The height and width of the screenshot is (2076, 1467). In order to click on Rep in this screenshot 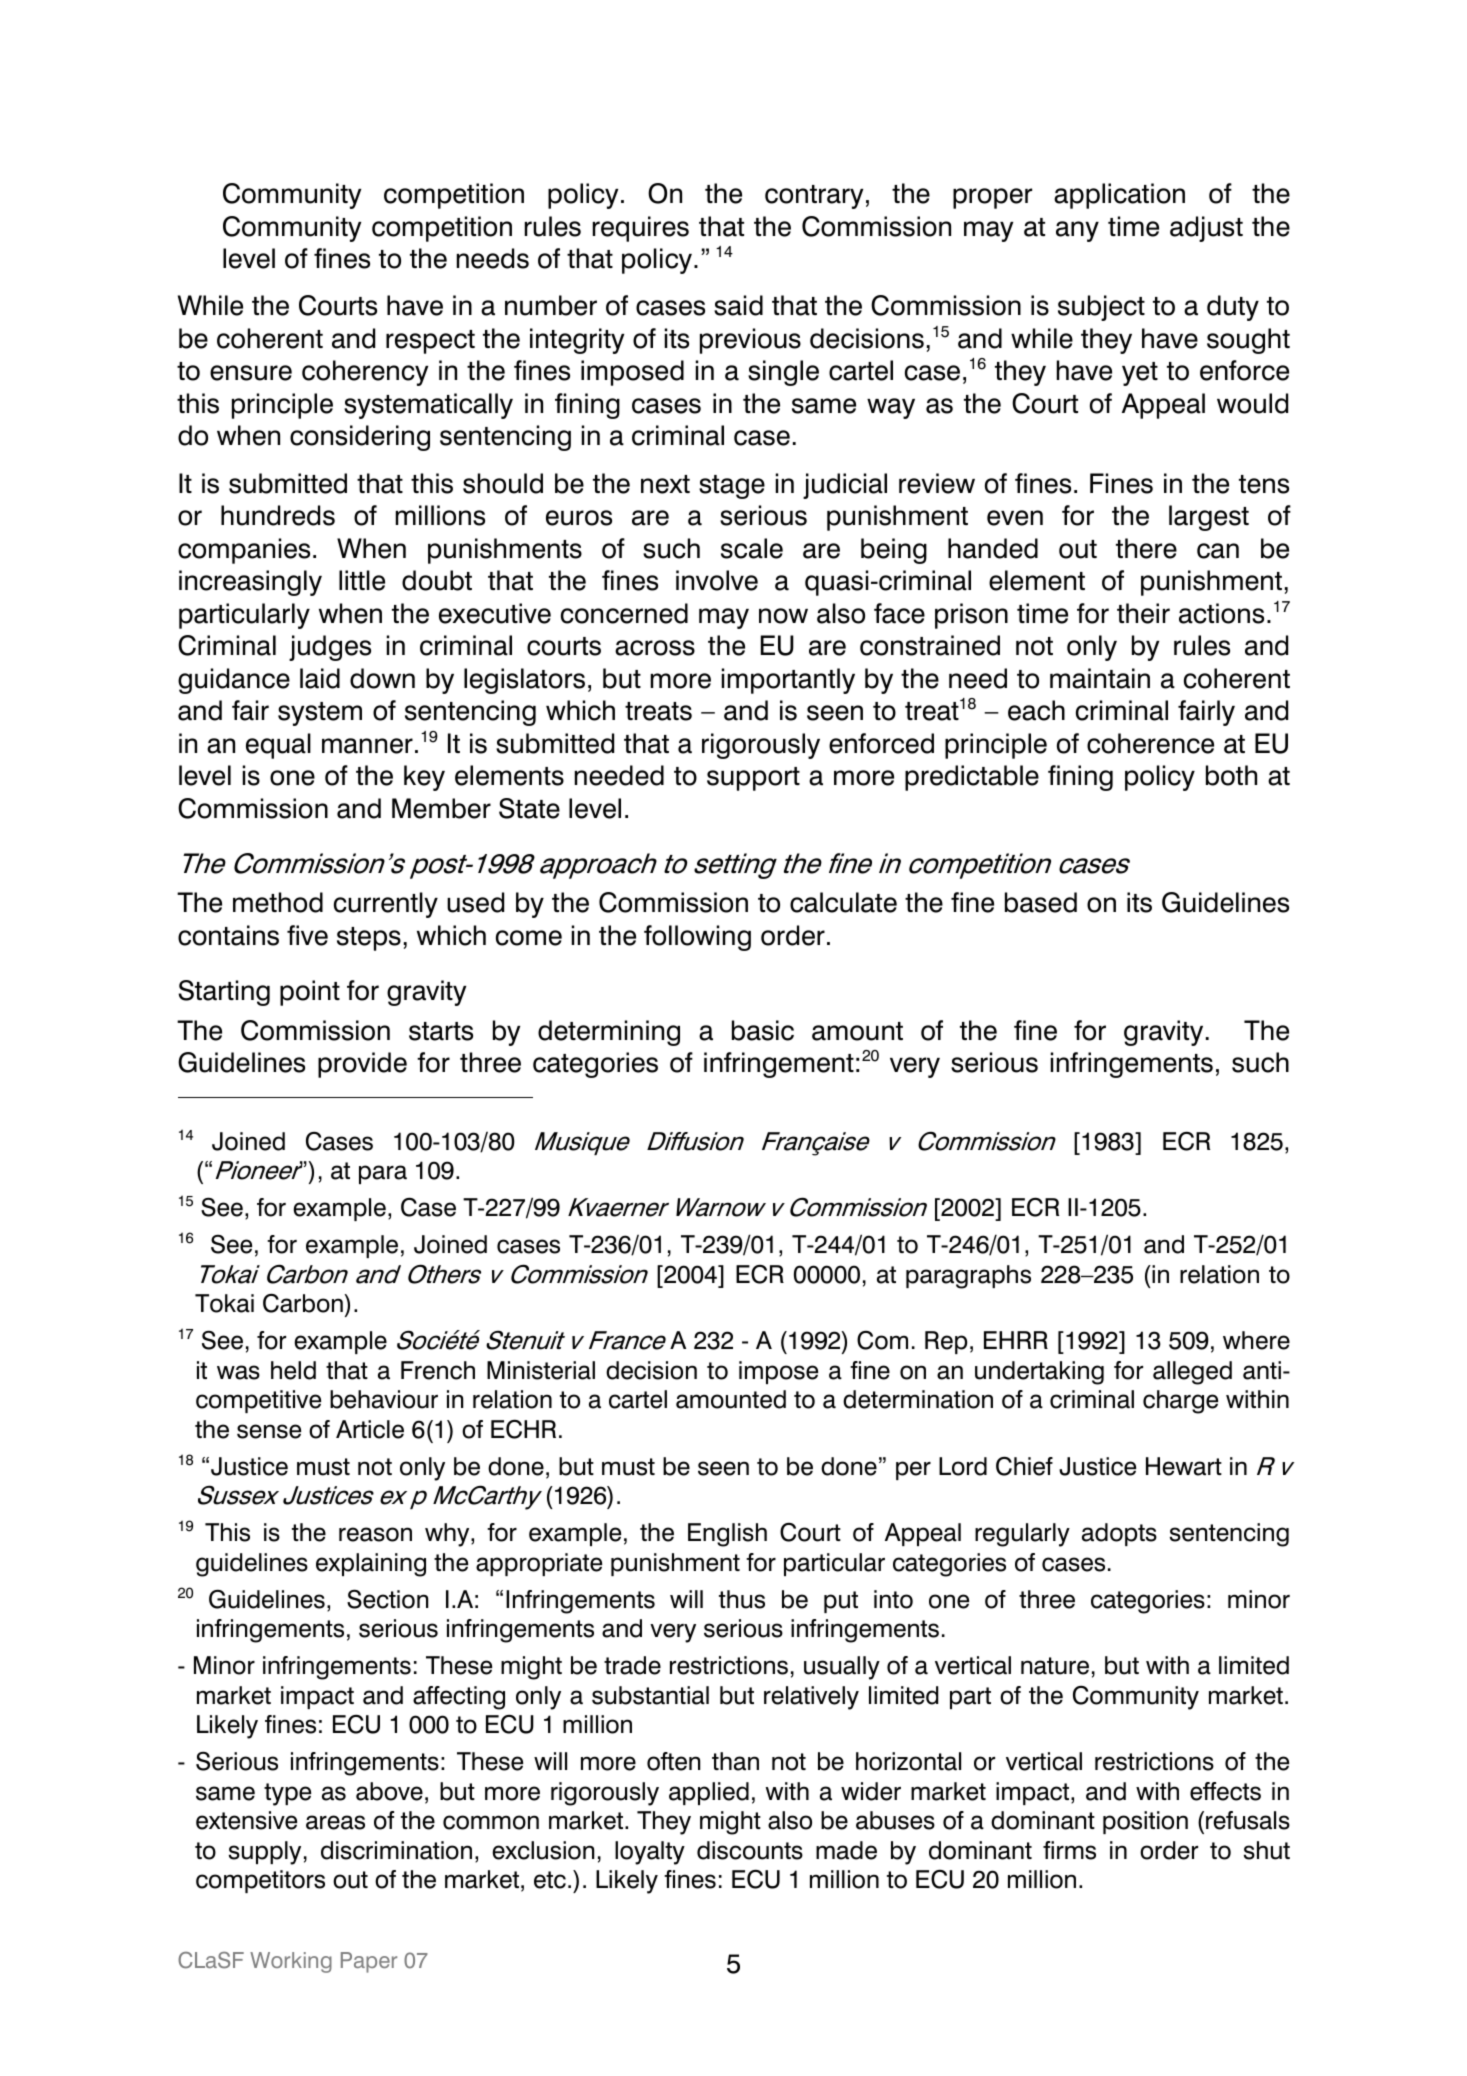, I will do `click(946, 1342)`.
